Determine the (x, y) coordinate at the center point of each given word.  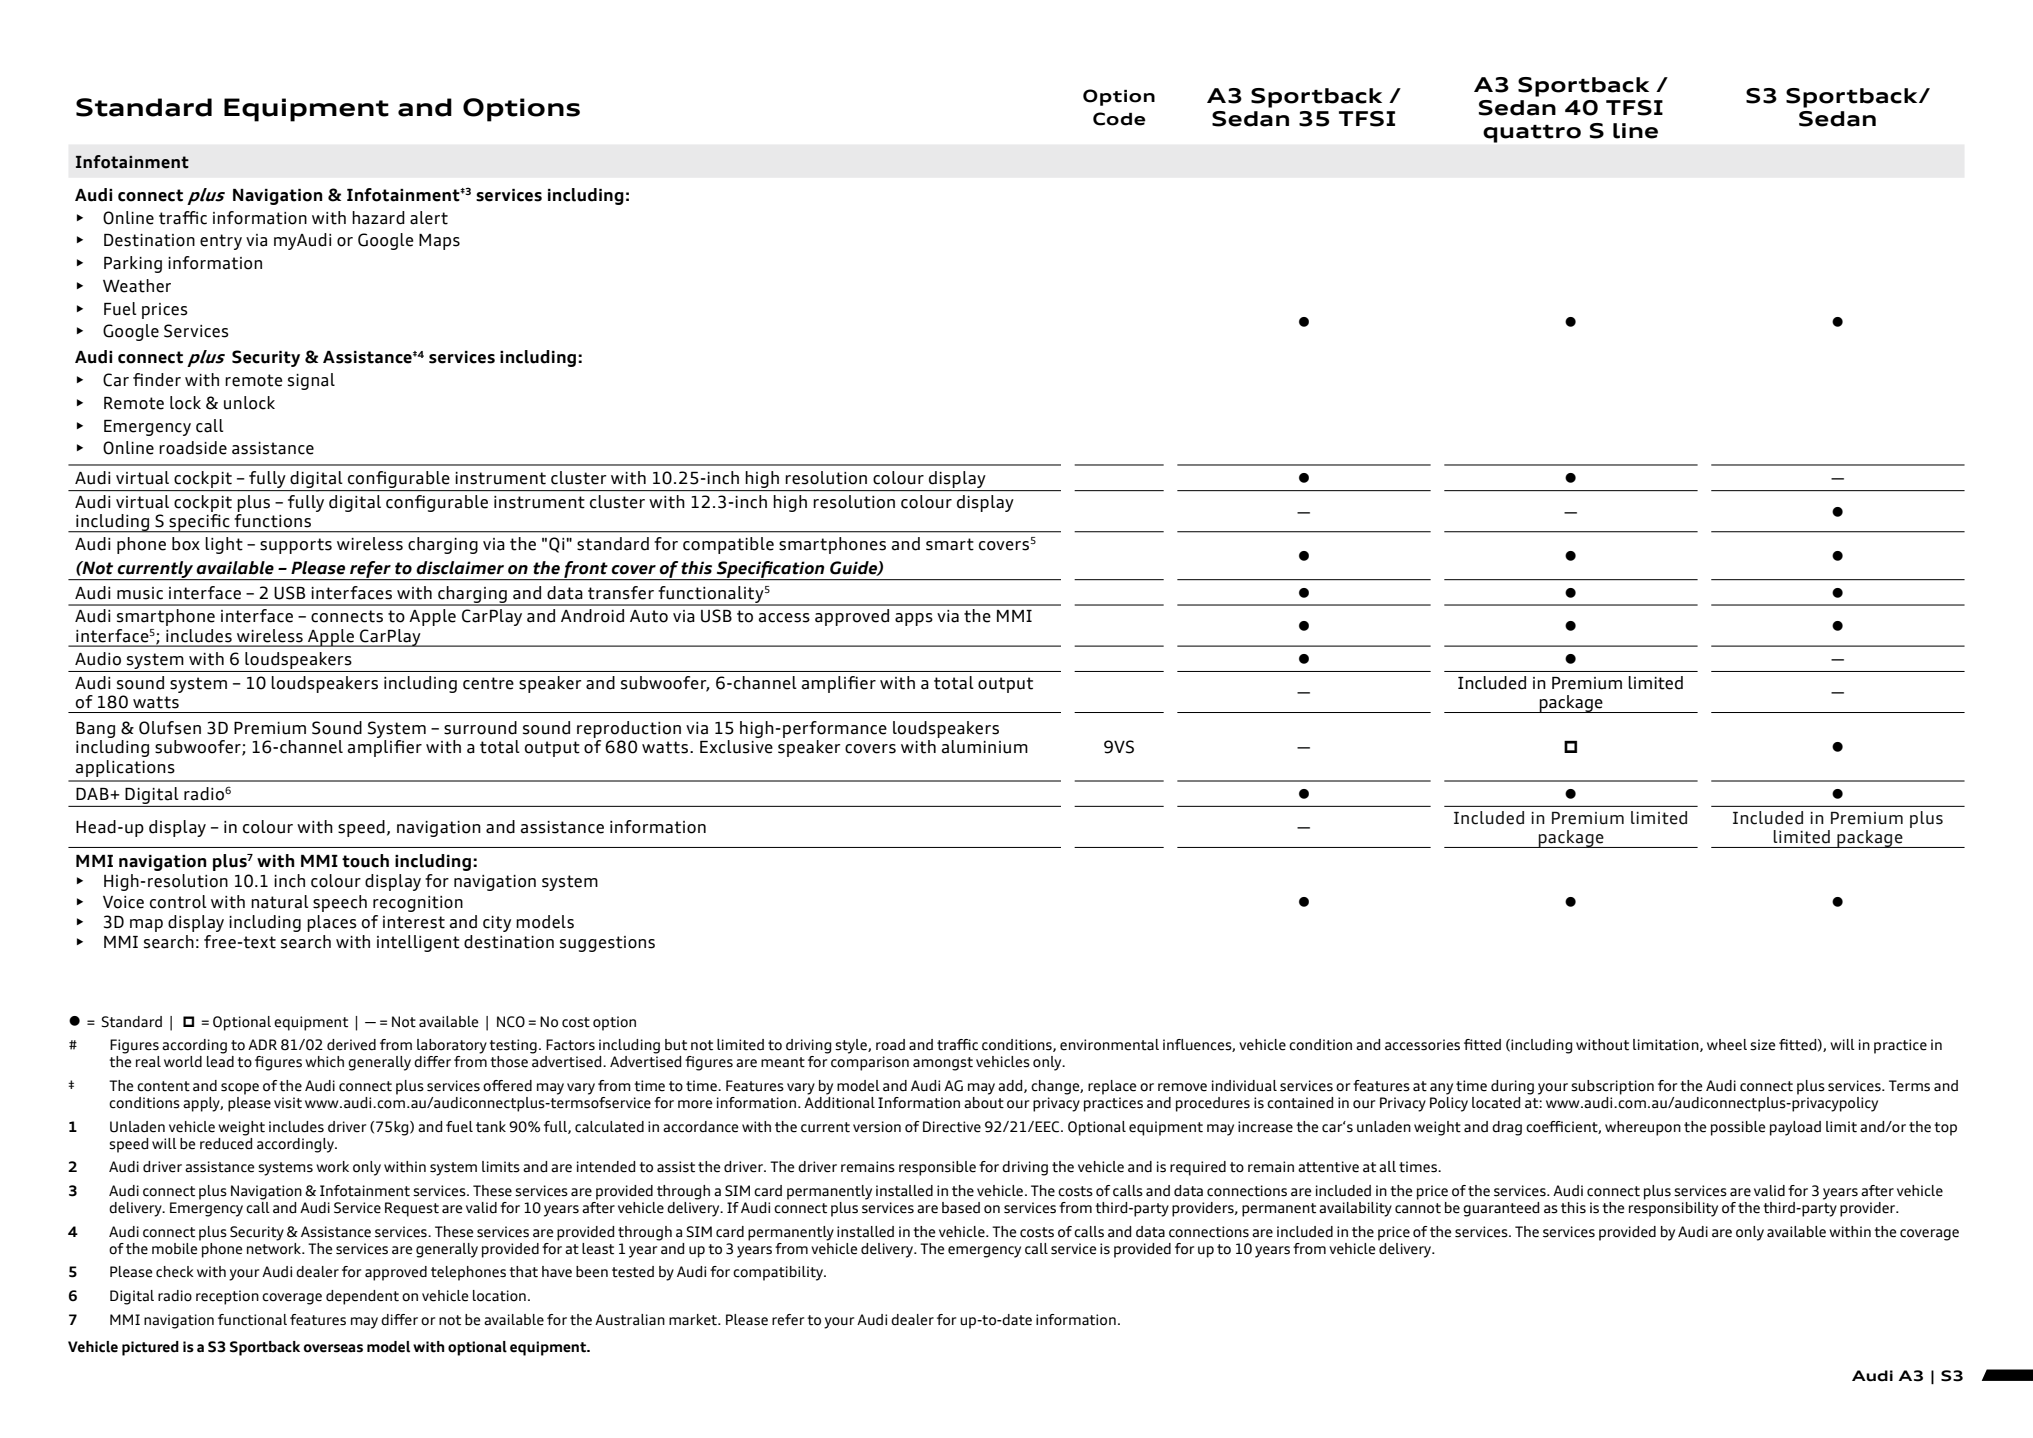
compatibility (779, 1273)
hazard (378, 218)
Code (1119, 119)
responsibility (1673, 1208)
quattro (1532, 134)
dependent (362, 1297)
